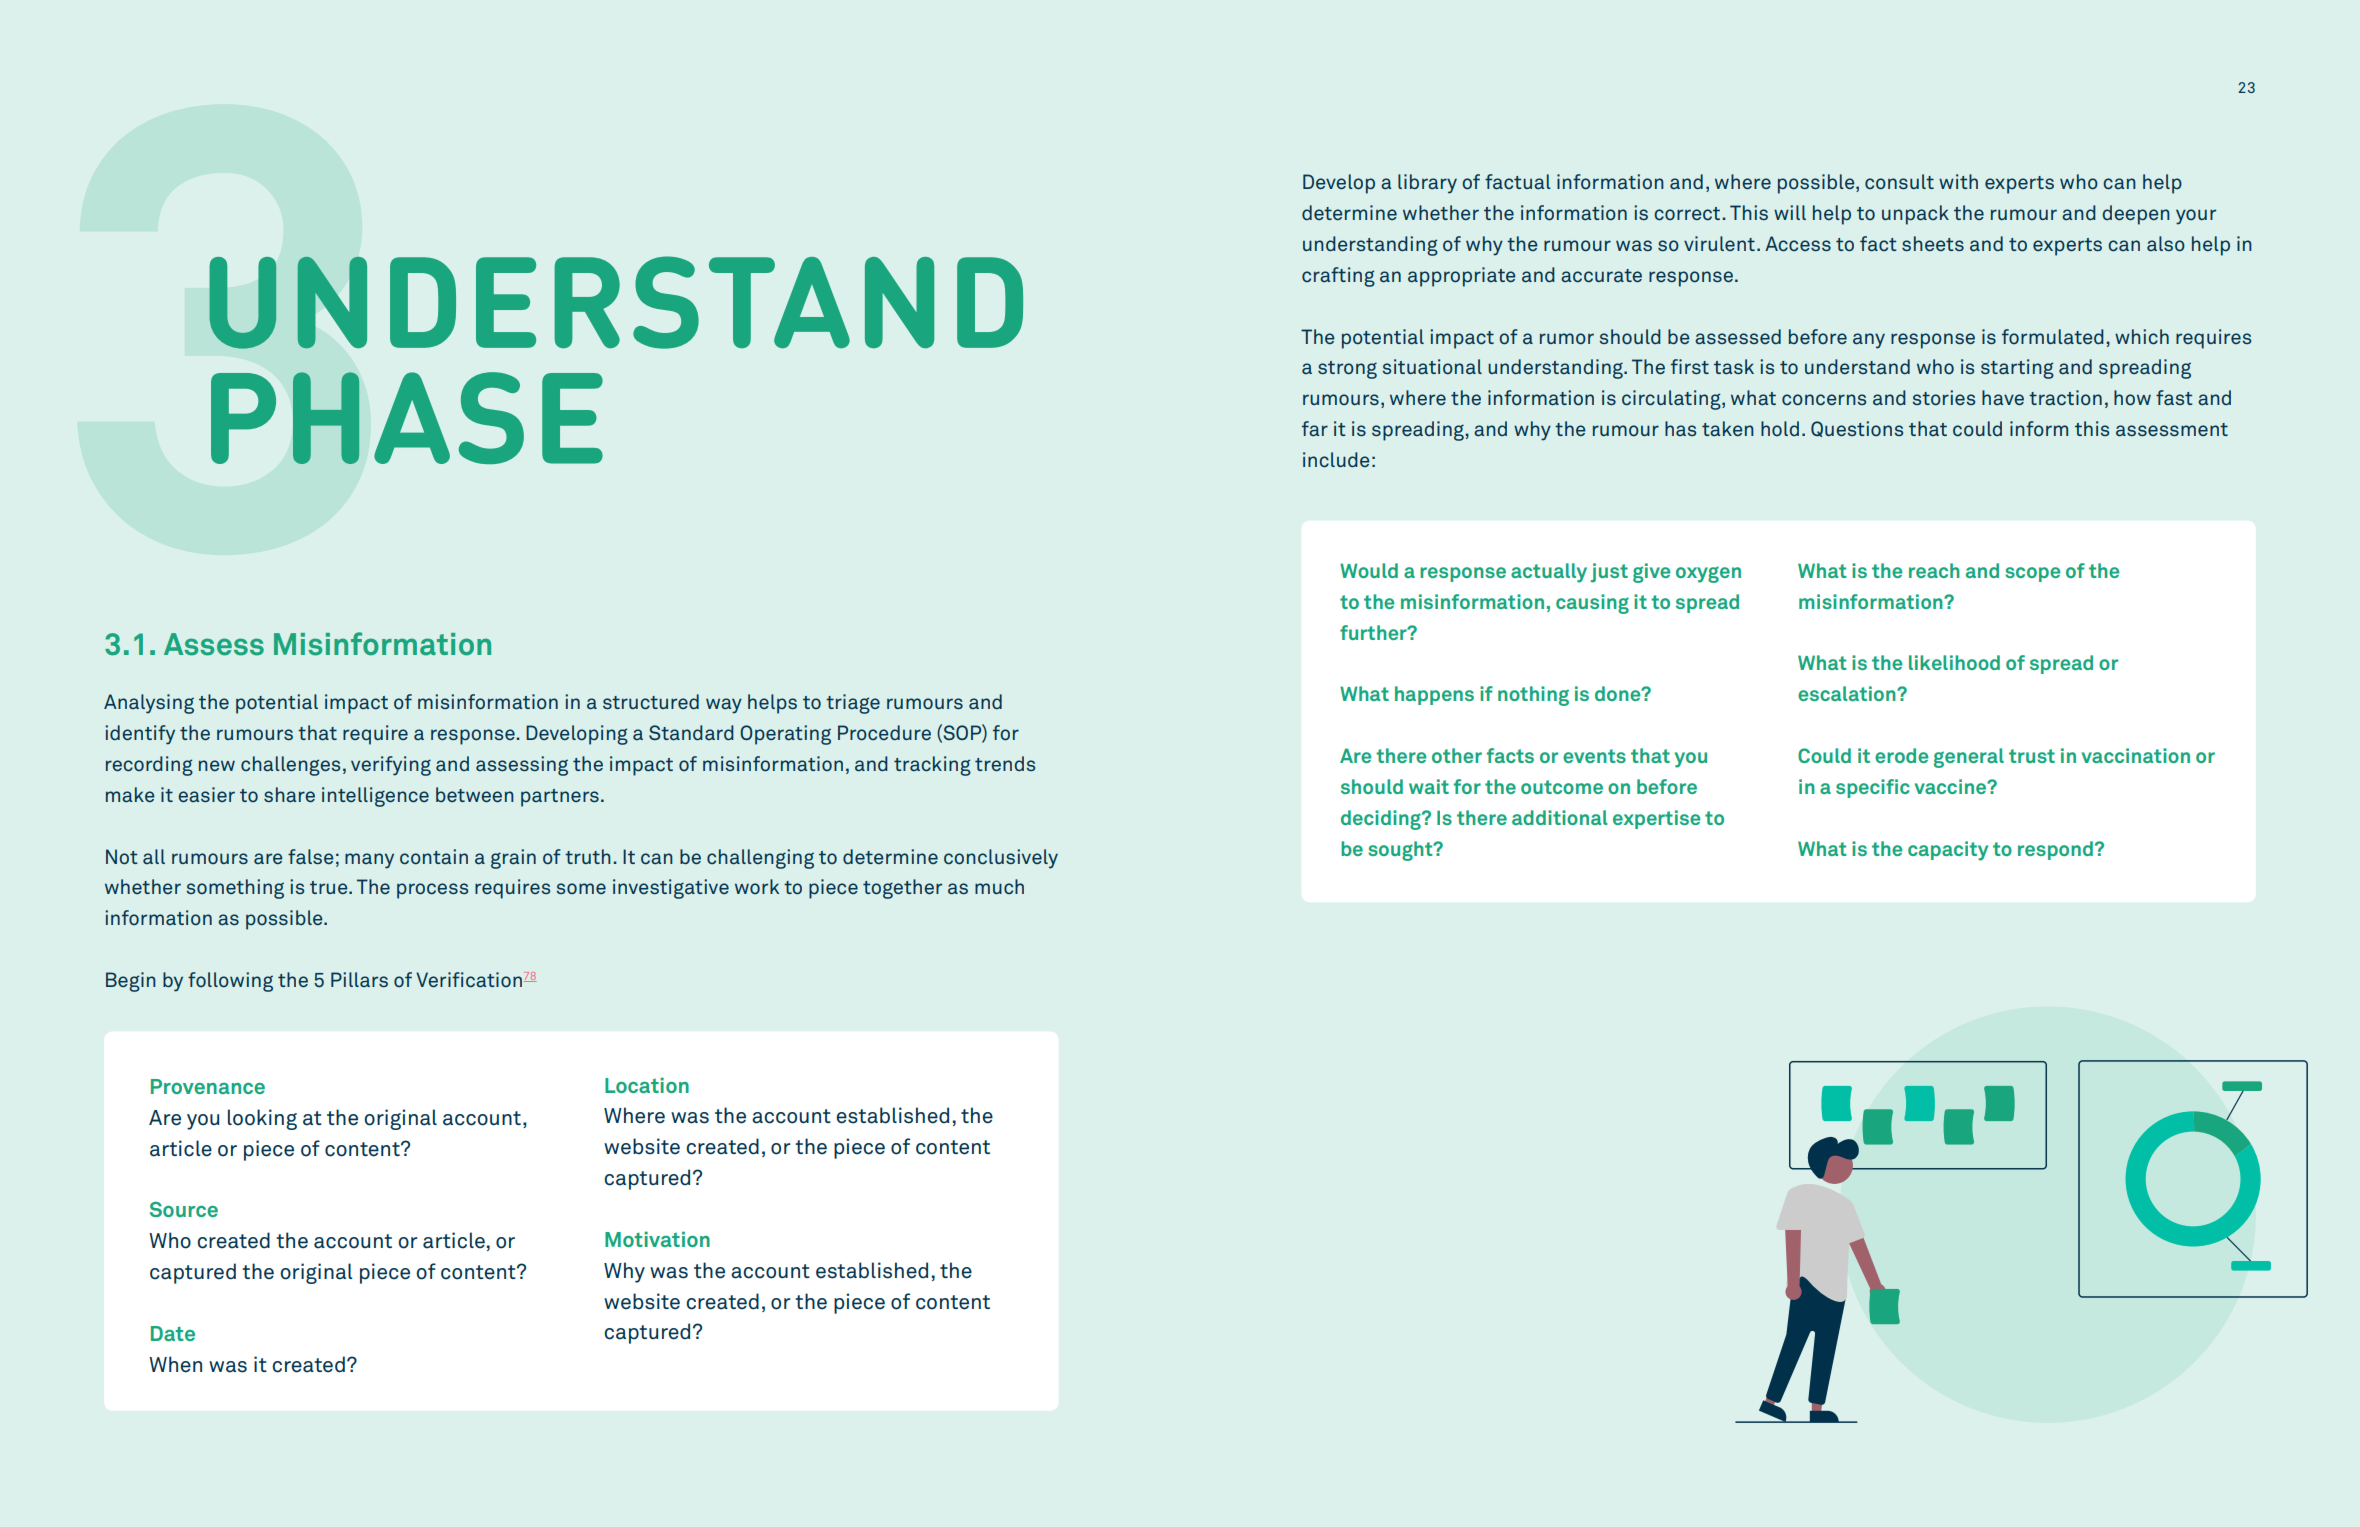 This screenshot has height=1527, width=2360. What do you see at coordinates (1969, 758) in the screenshot?
I see `general` at bounding box center [1969, 758].
